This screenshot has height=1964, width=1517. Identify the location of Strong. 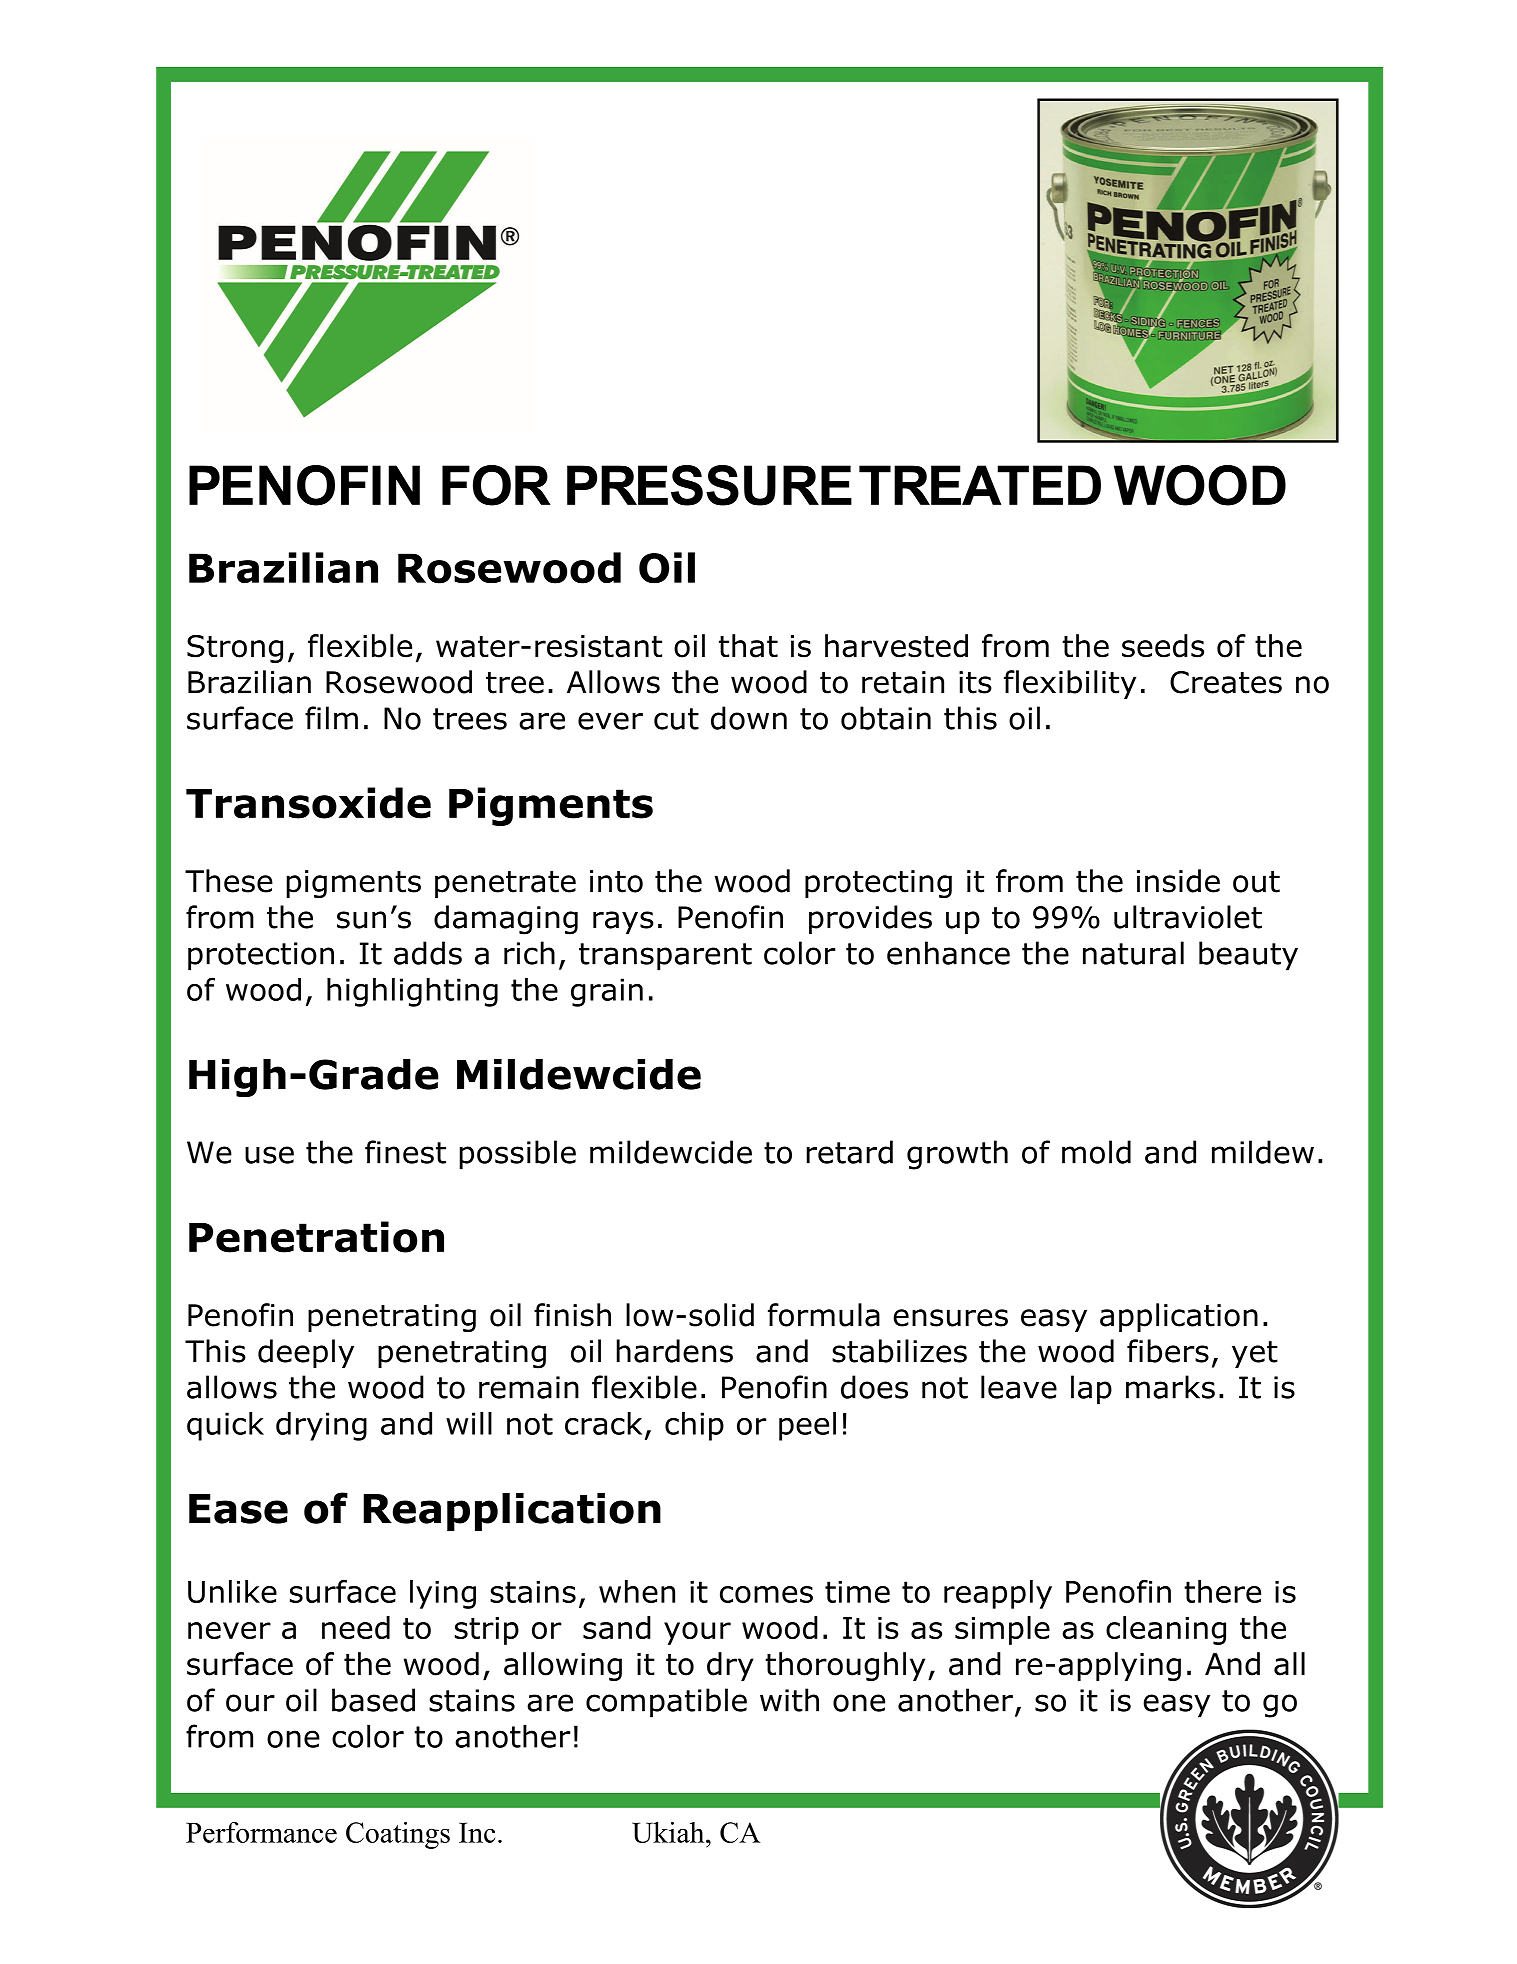
(235, 649).
